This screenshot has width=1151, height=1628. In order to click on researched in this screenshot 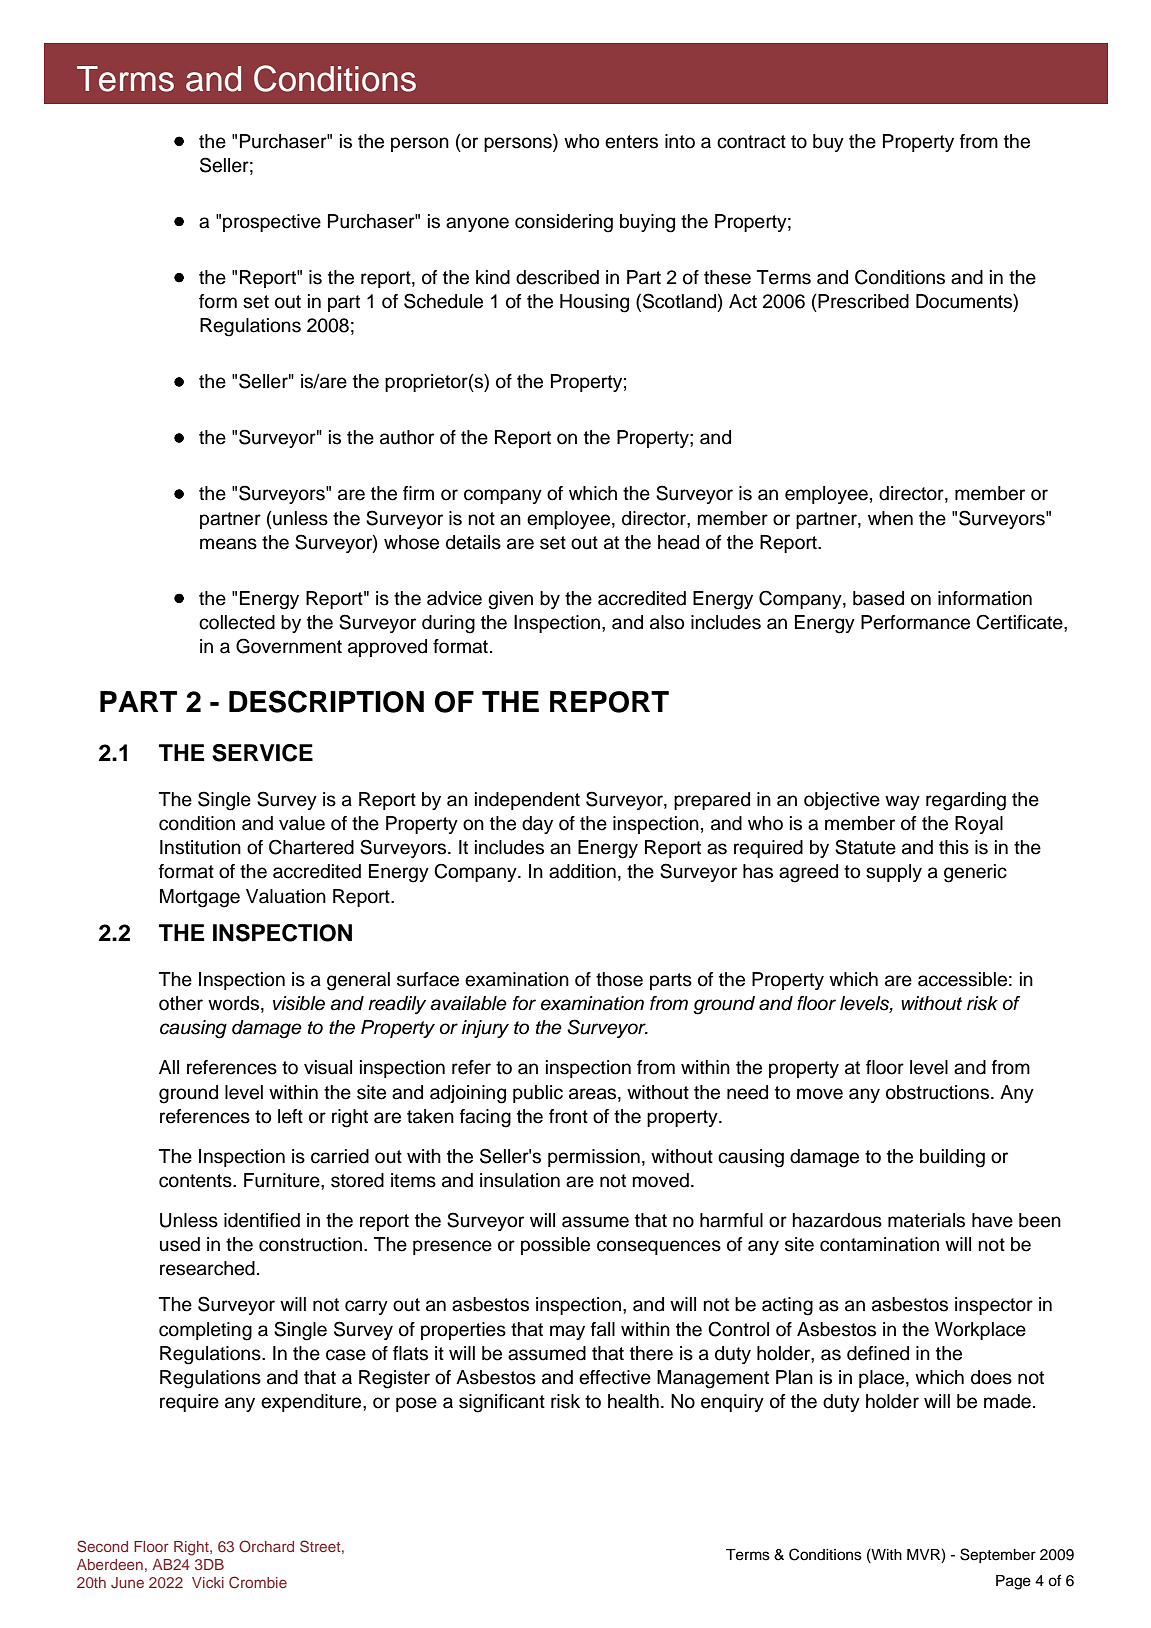, I will do `click(207, 1268)`.
